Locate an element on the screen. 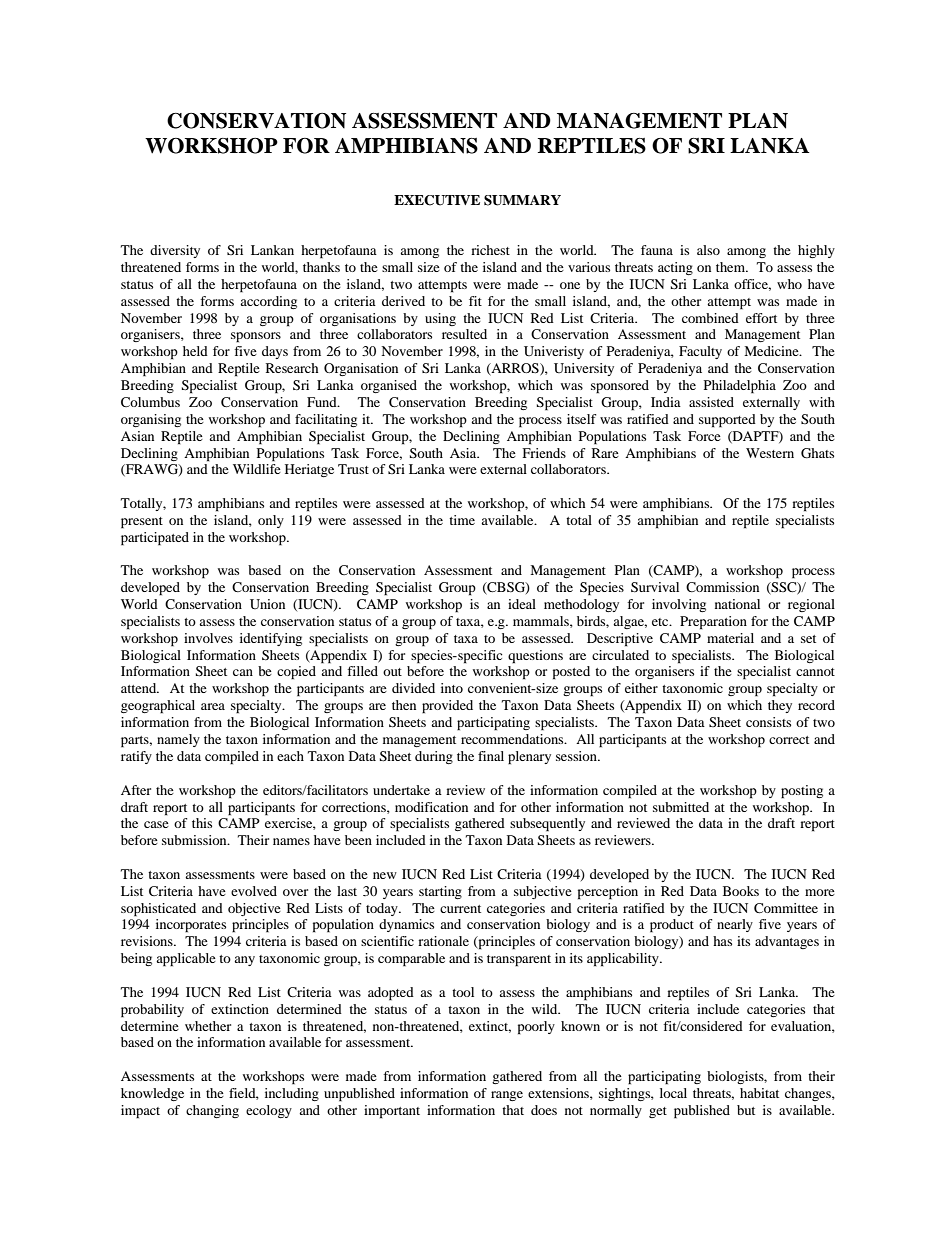 The height and width of the screenshot is (1233, 952). involves is located at coordinates (208, 638).
